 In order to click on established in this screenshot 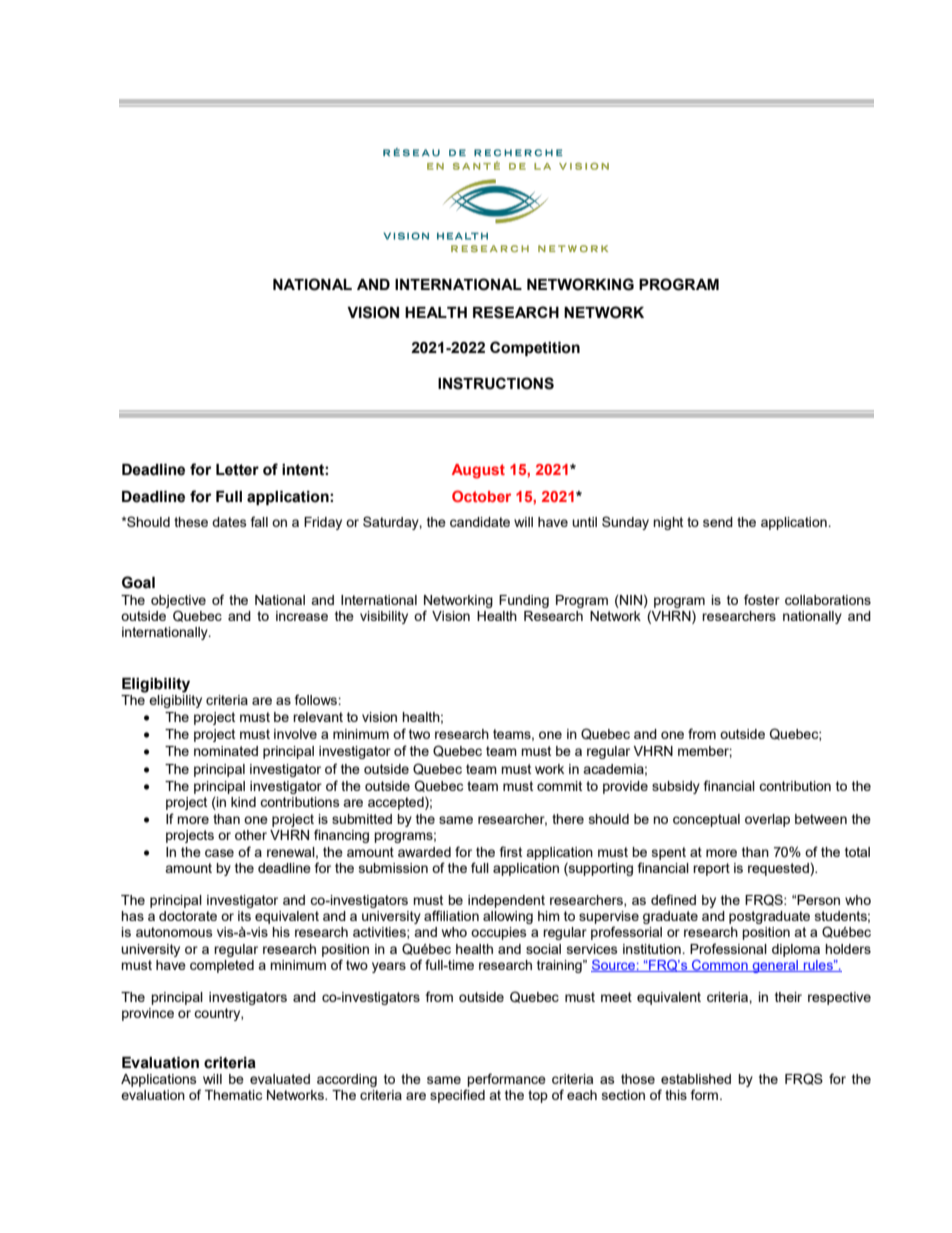, I will do `click(696, 1079)`.
